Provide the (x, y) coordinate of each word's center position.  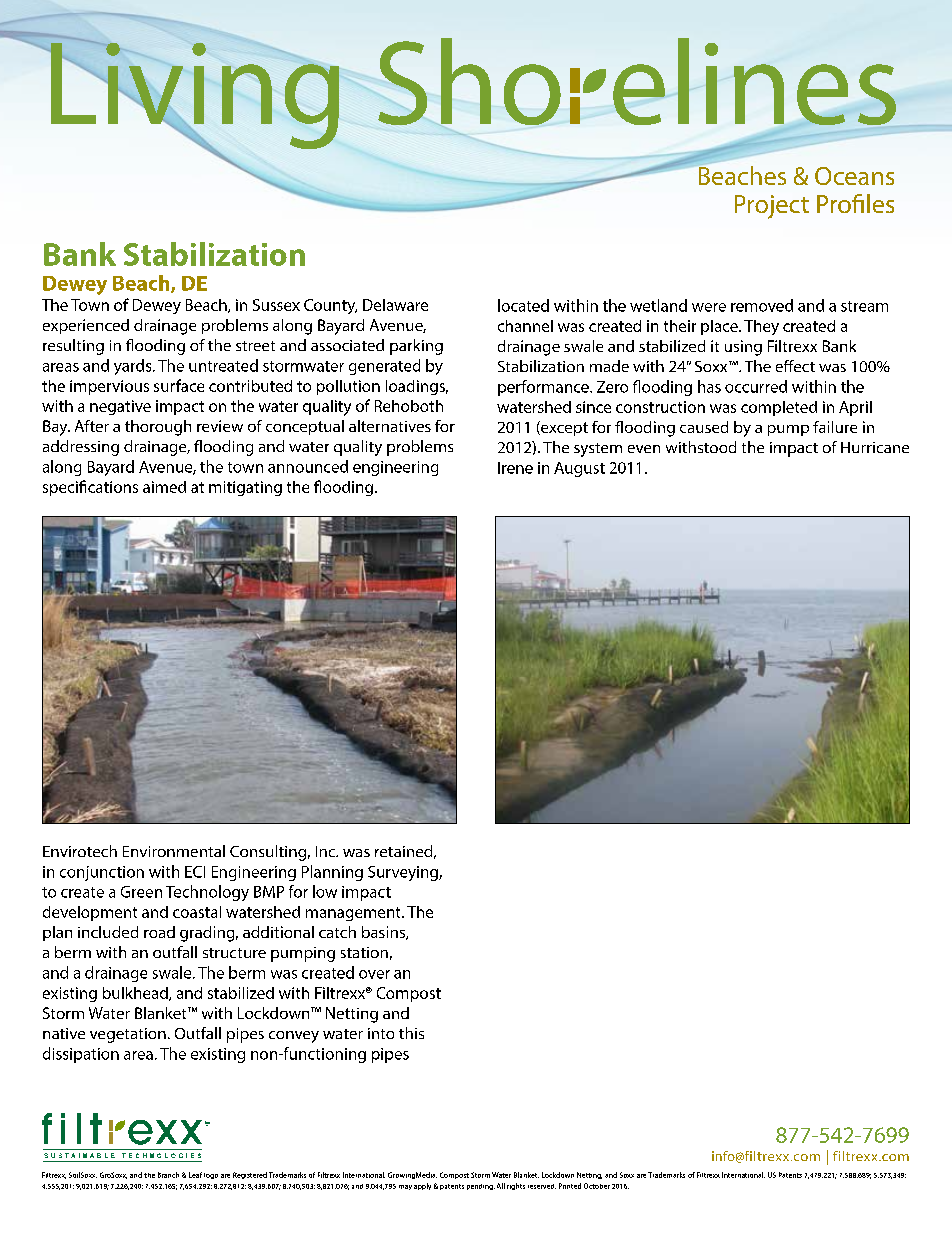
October (597, 1186)
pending (481, 1187)
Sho (469, 81)
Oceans (854, 176)
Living (194, 96)
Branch (168, 1175)
